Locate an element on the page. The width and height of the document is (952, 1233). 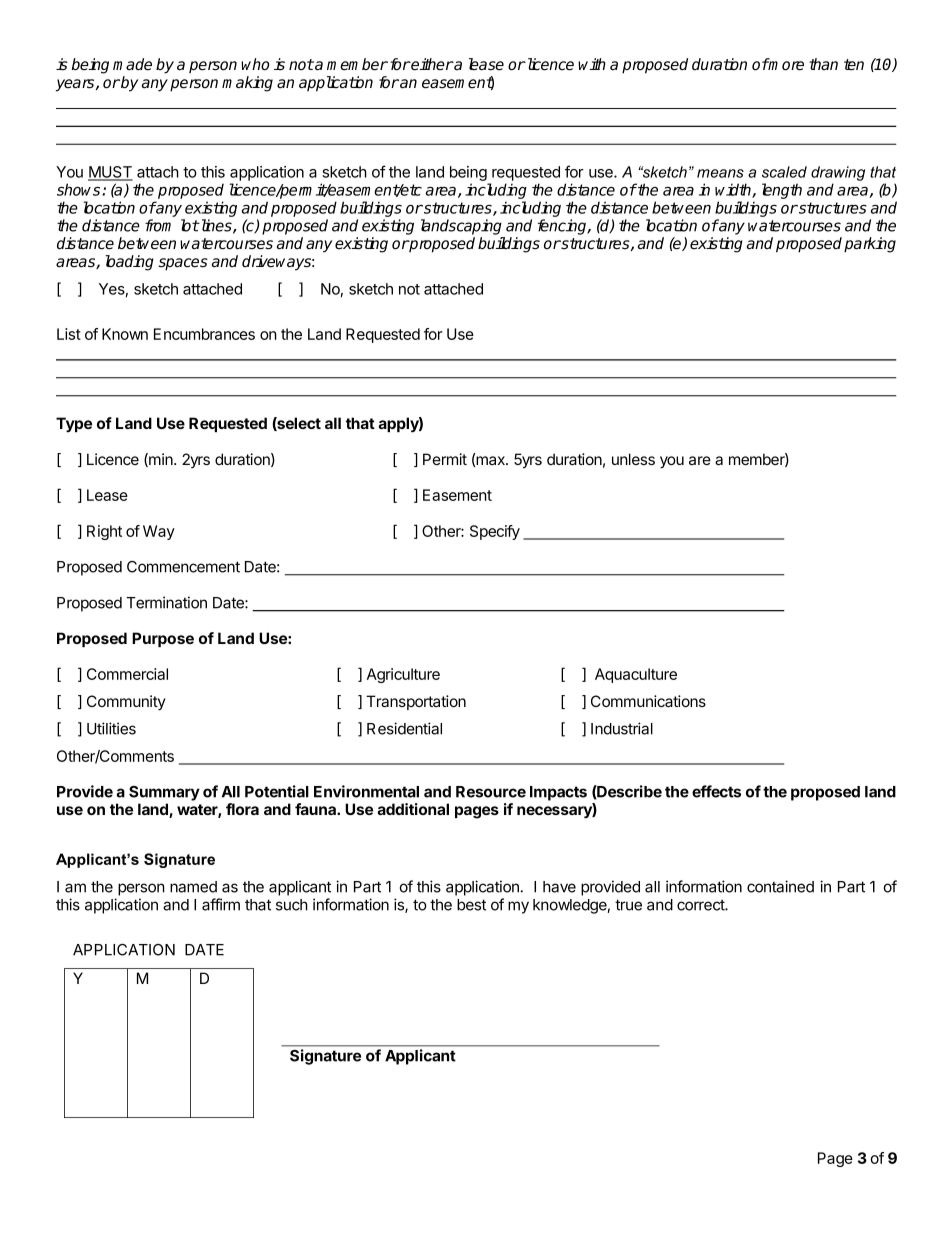
made is located at coordinates (132, 64).
